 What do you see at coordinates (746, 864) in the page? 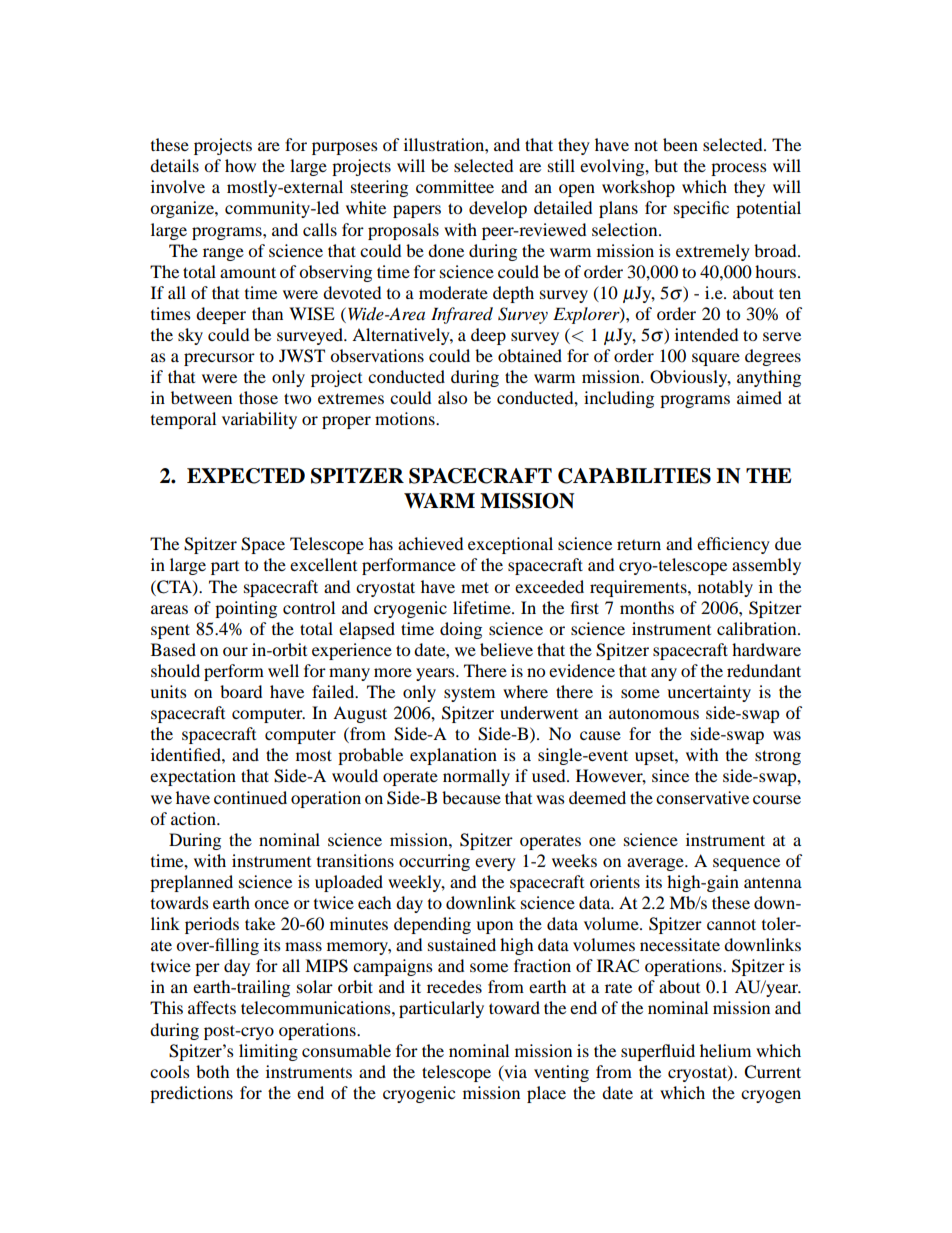
I see `sequence` at bounding box center [746, 864].
